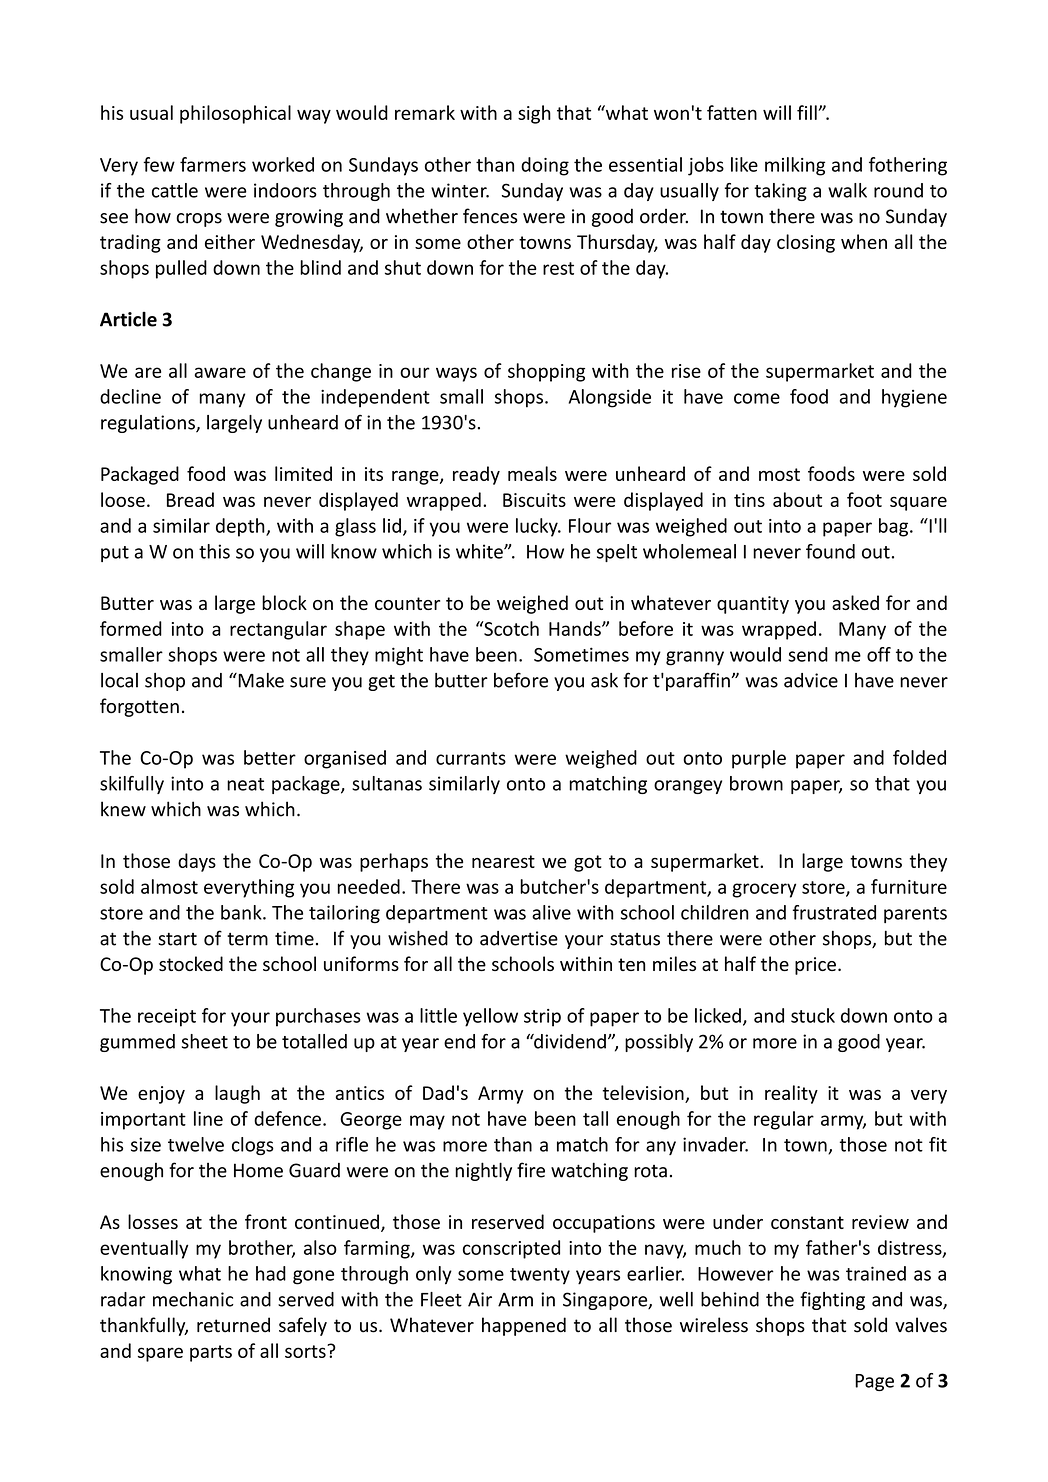 The image size is (1048, 1482). Describe the element at coordinates (538, 527) in the document. I see `lucky` at that location.
